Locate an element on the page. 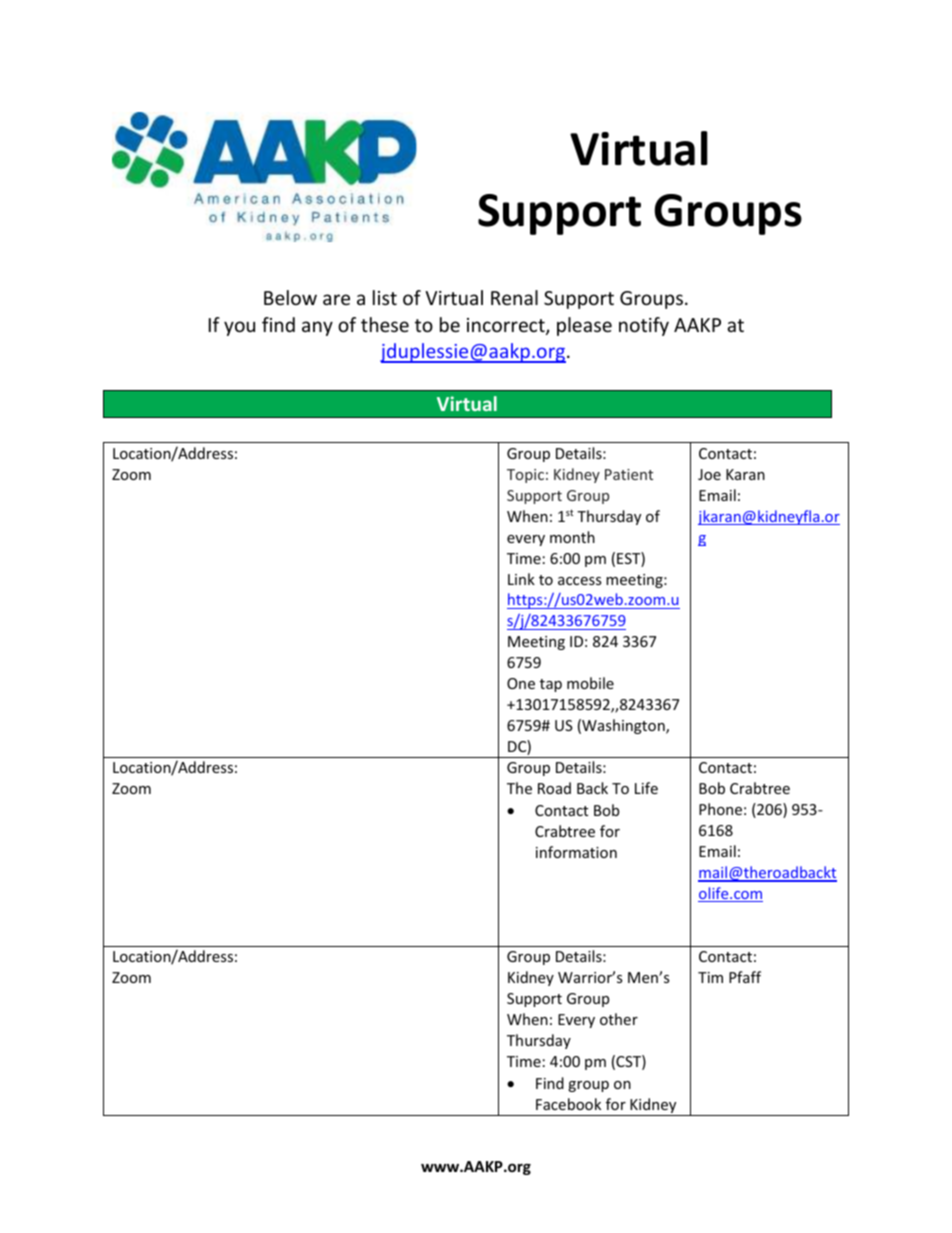 The height and width of the image is (1233, 952). tap is located at coordinates (551, 685).
